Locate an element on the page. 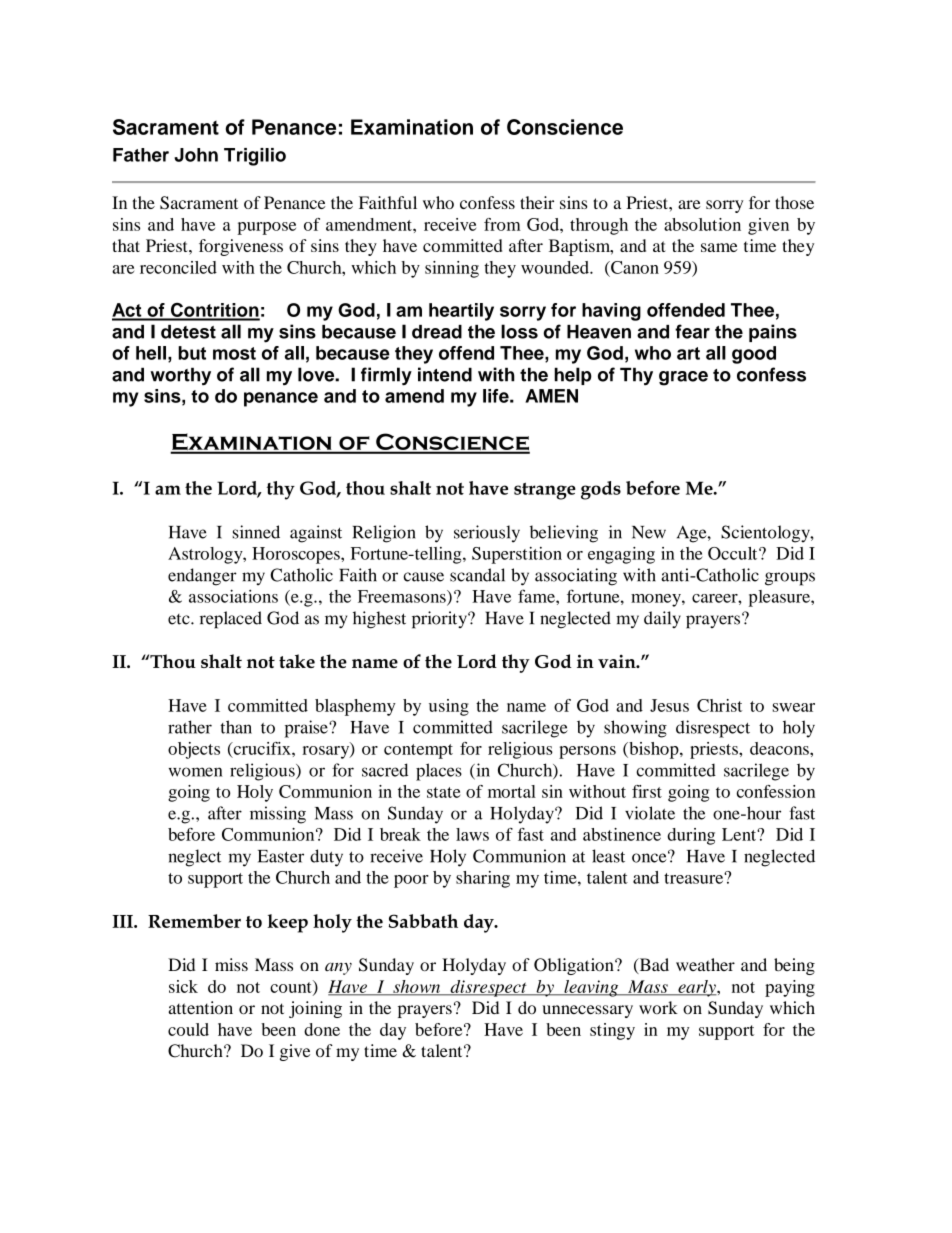 Image resolution: width=952 pixels, height=1233 pixels. during is located at coordinates (691, 836).
